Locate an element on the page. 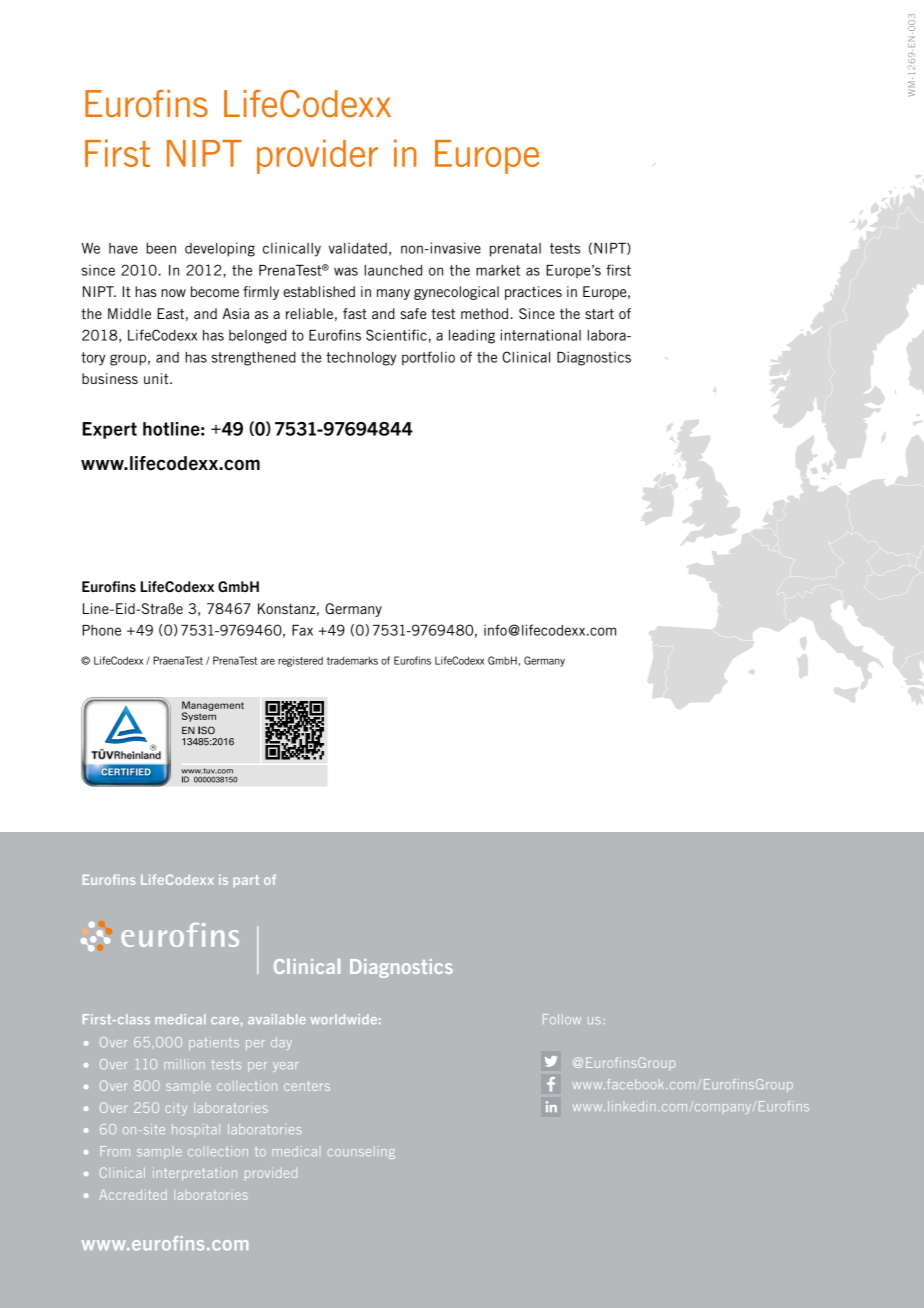 This page has width=924, height=1308. trademarks is located at coordinates (352, 660).
